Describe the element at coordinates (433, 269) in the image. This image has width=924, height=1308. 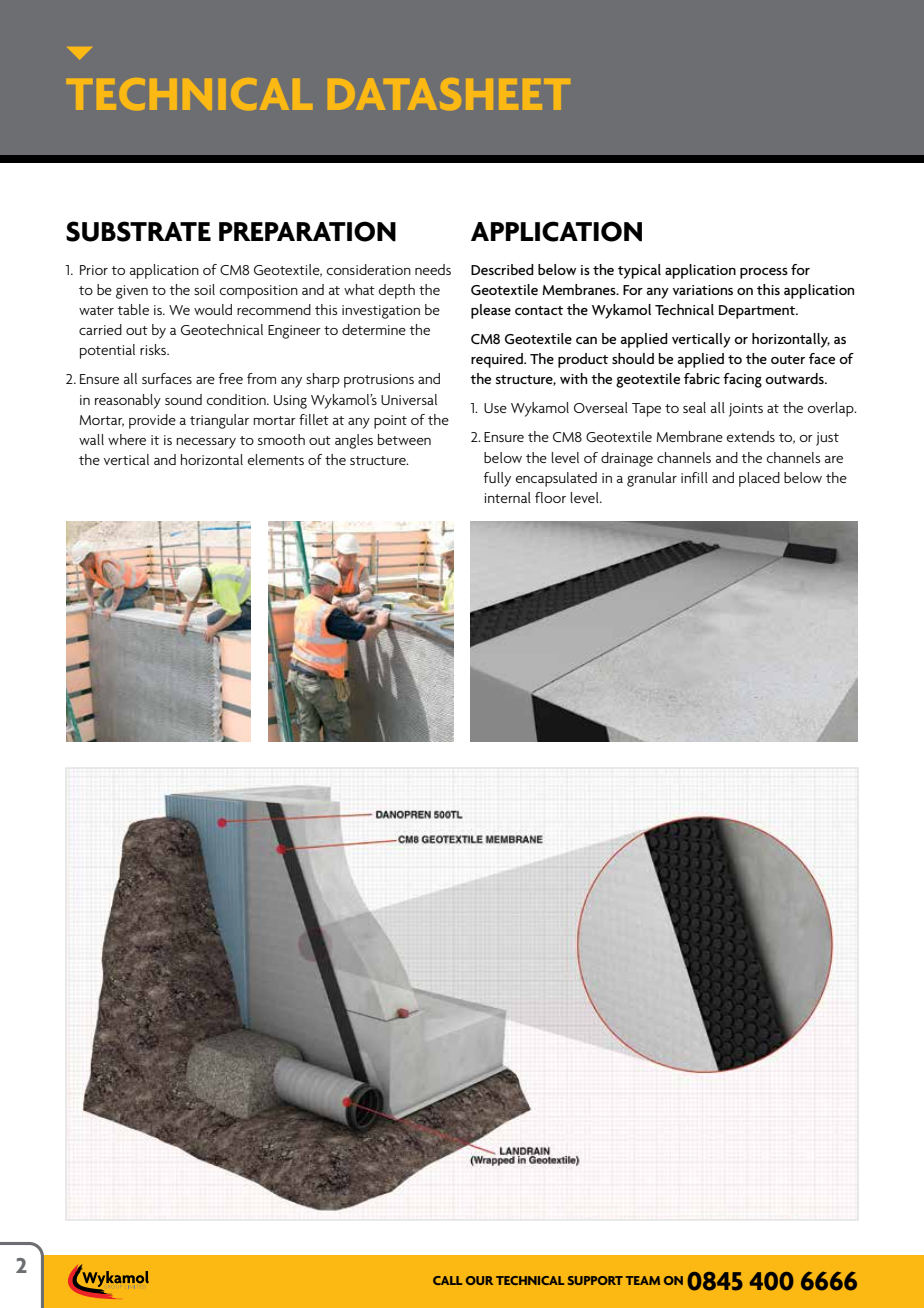
I see `needs` at that location.
